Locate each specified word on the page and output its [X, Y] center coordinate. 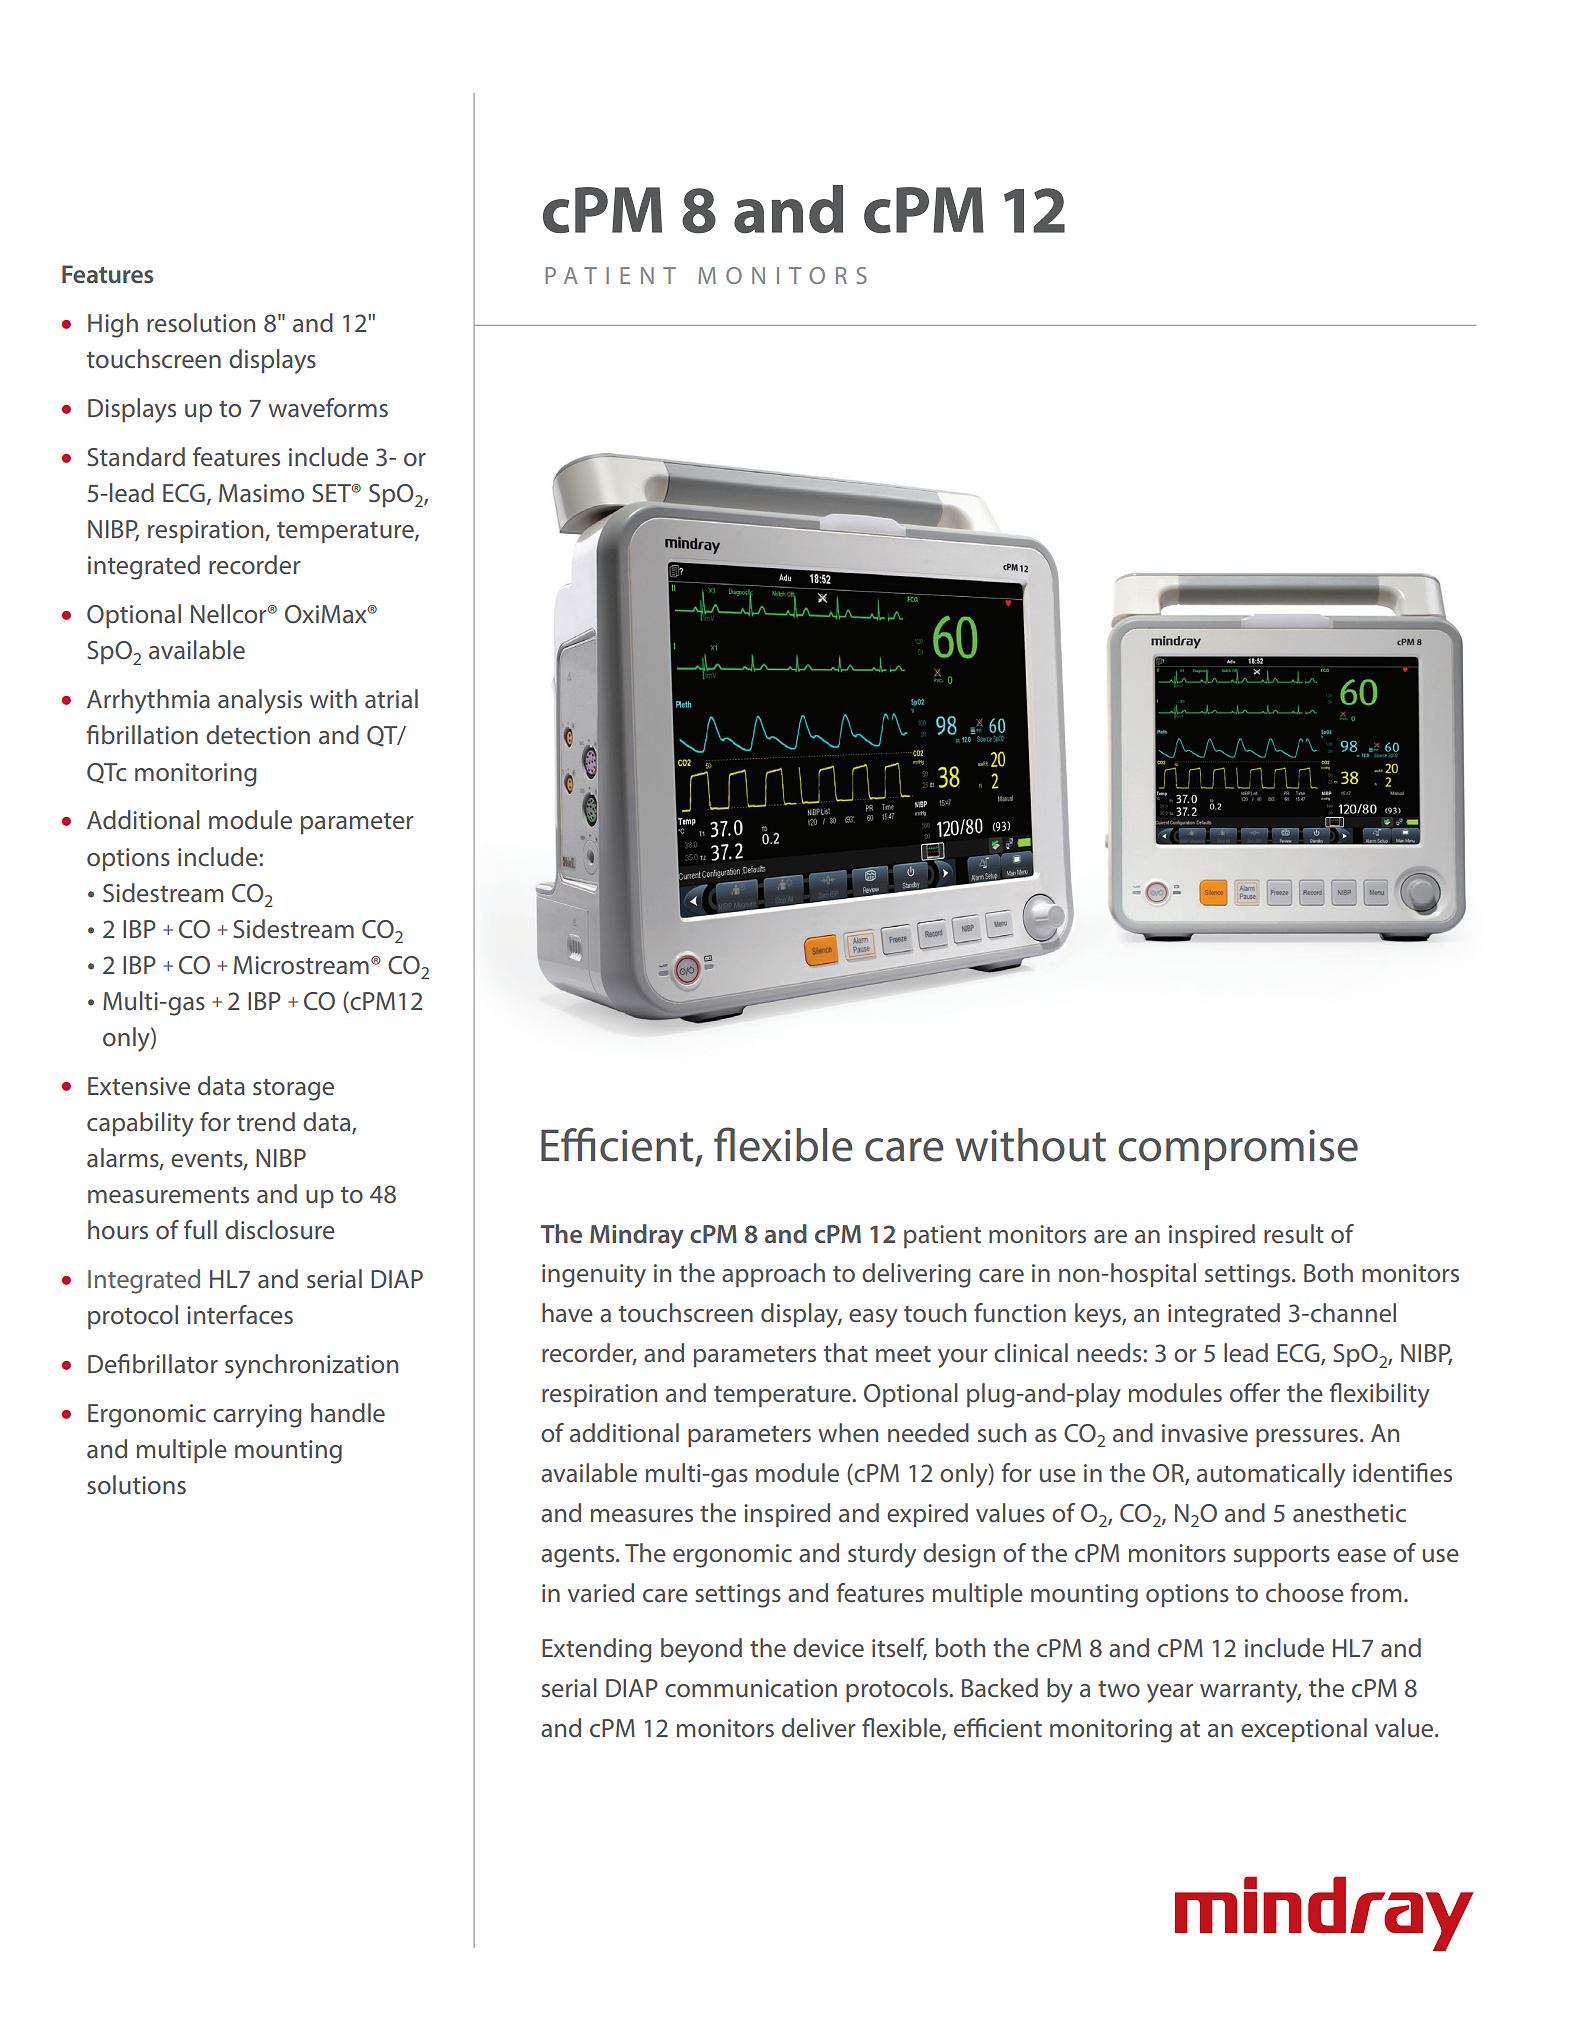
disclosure [280, 1229]
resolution [201, 323]
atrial [391, 699]
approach [773, 1275]
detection [258, 735]
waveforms [328, 407]
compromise [1238, 1150]
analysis [260, 701]
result [1294, 1233]
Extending [597, 1650]
